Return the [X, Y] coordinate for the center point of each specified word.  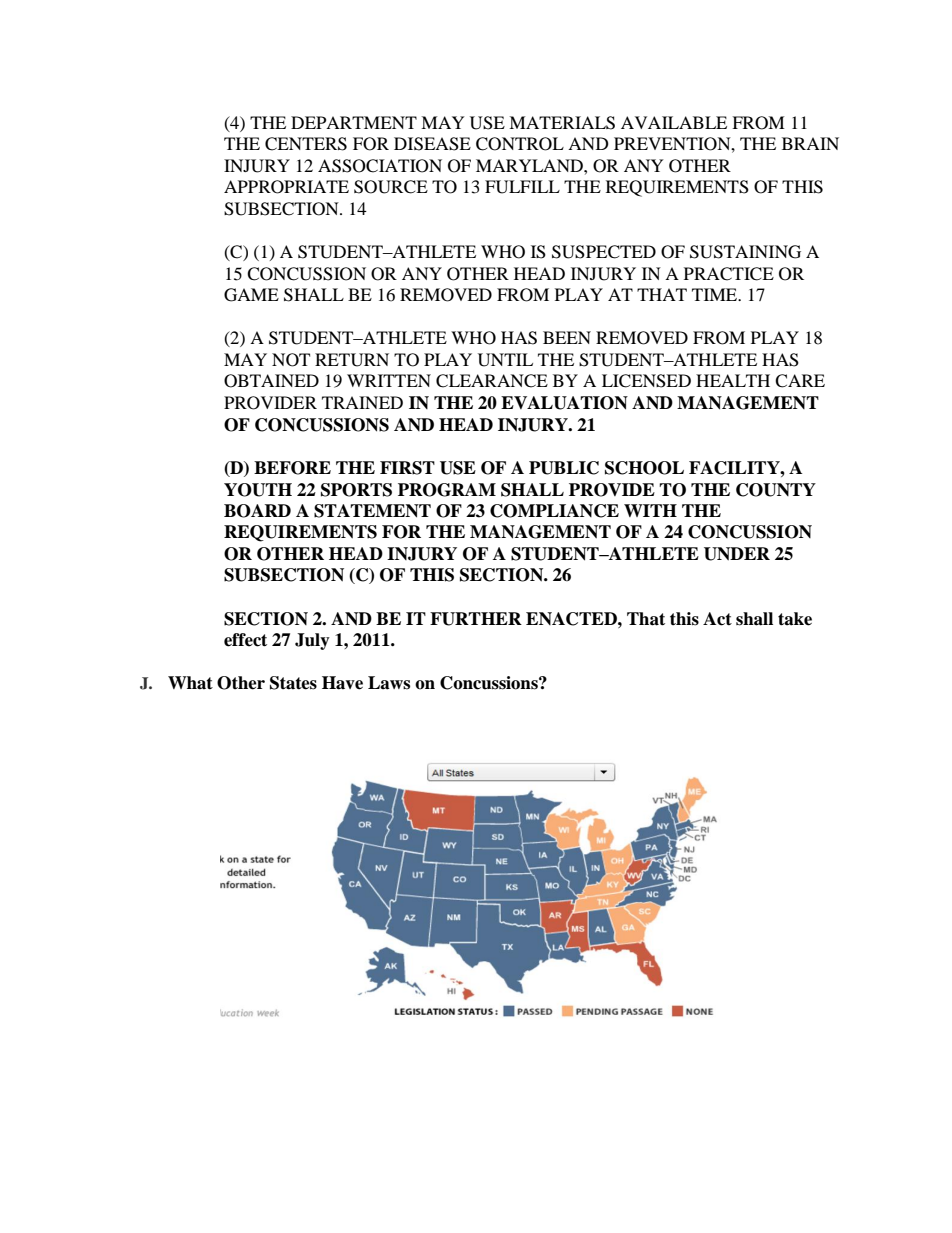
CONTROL [520, 144]
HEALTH [733, 380]
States [293, 683]
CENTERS [306, 144]
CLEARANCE [492, 381]
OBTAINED [271, 381]
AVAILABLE [674, 122]
